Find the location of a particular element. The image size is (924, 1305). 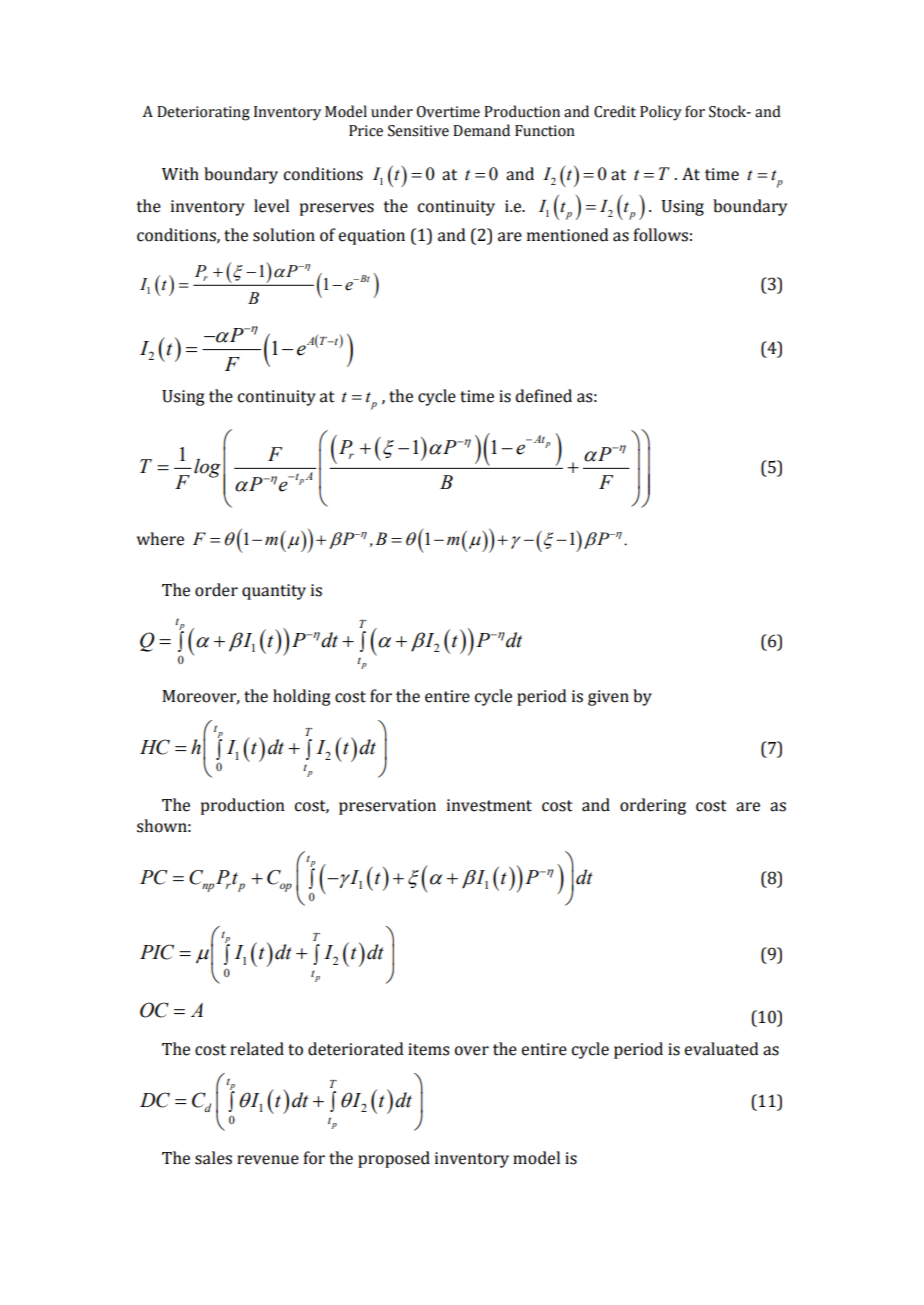

sales is located at coordinates (213, 1158).
